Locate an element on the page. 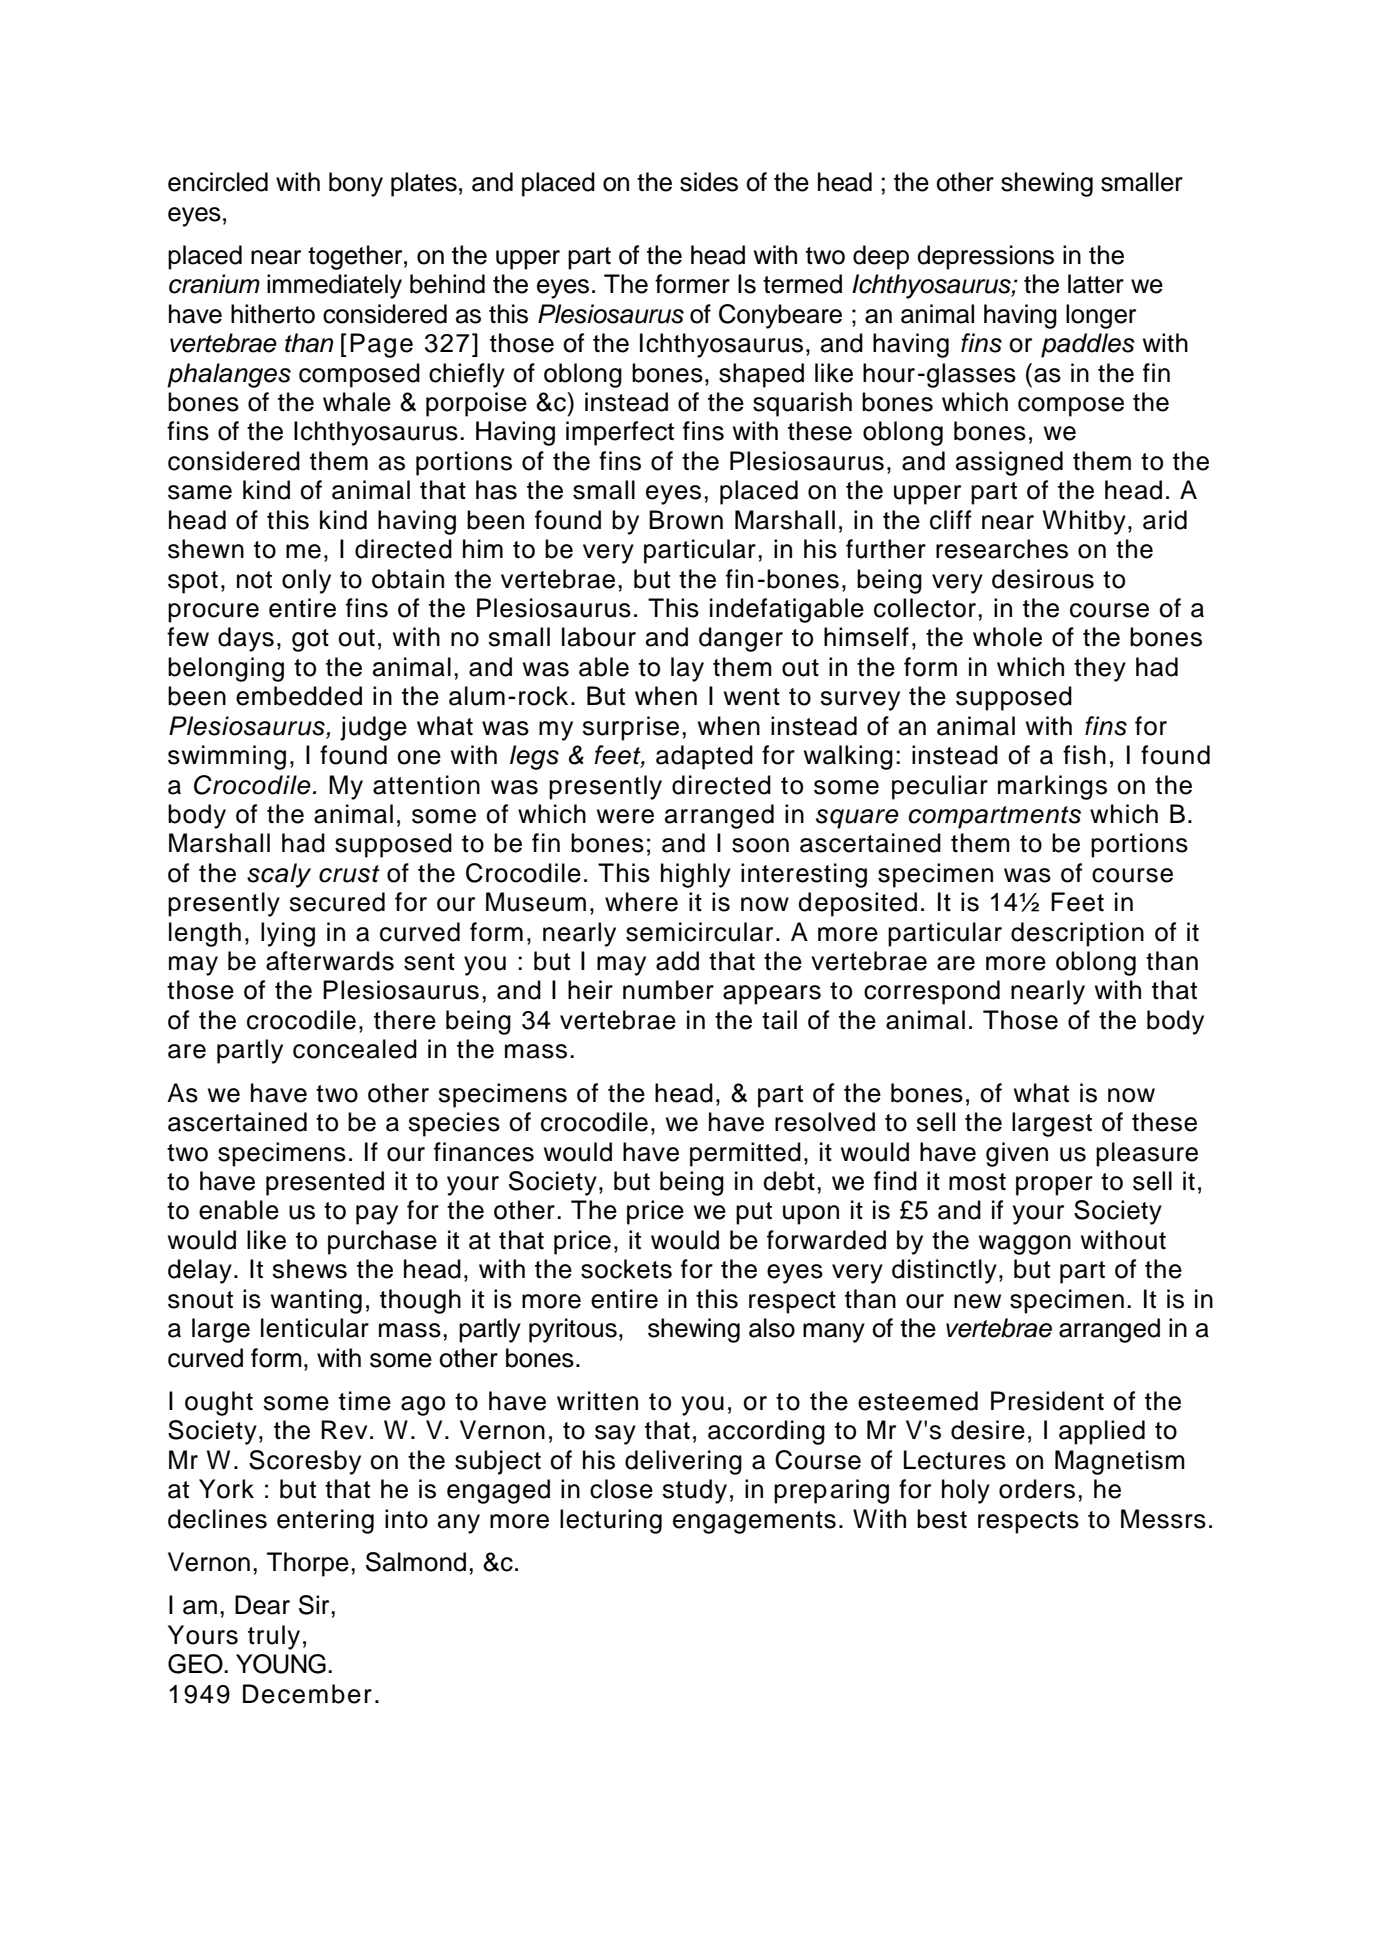 The height and width of the document is (1958, 1385). sides is located at coordinates (709, 182).
